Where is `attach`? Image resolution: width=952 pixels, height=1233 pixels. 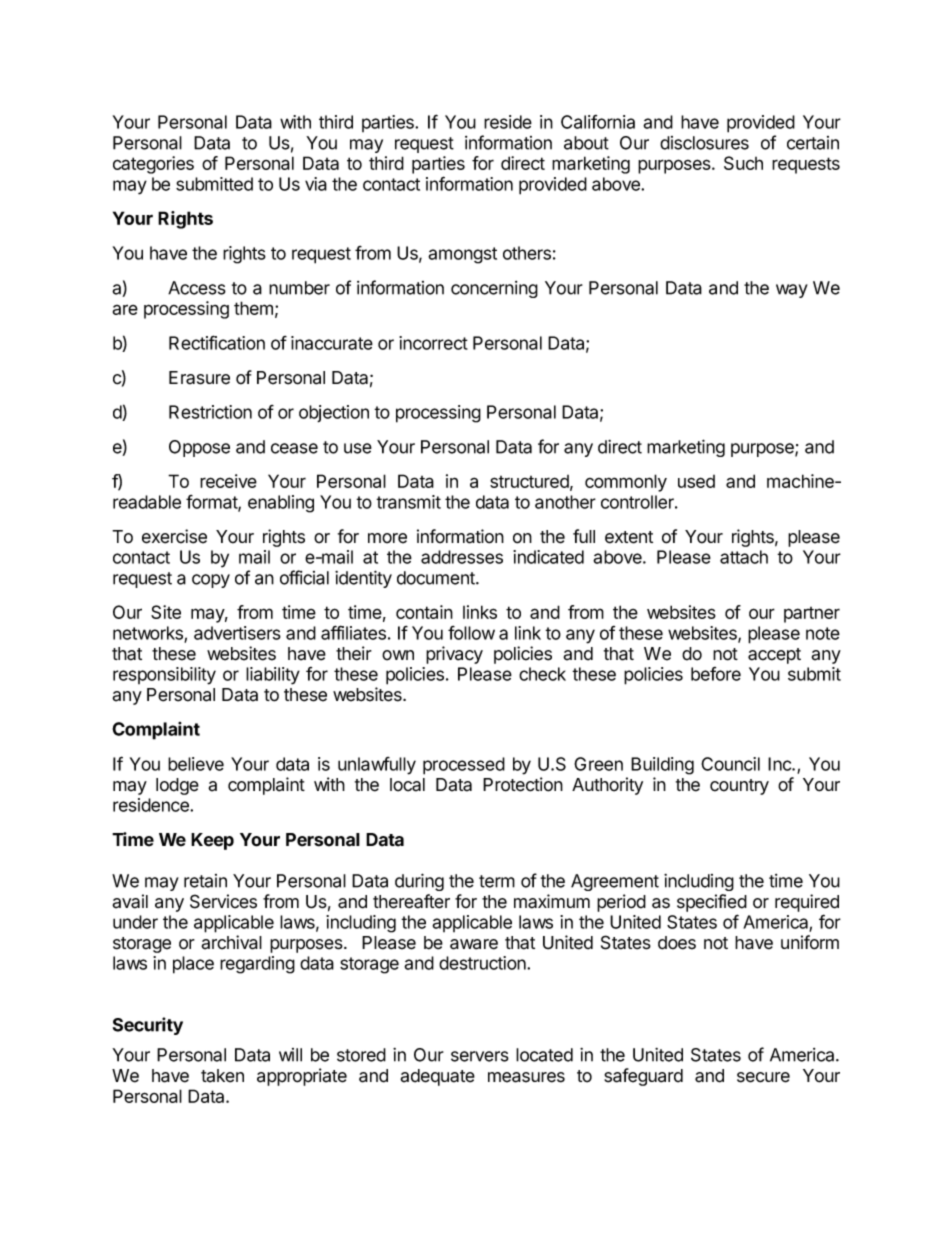 attach is located at coordinates (744, 557).
